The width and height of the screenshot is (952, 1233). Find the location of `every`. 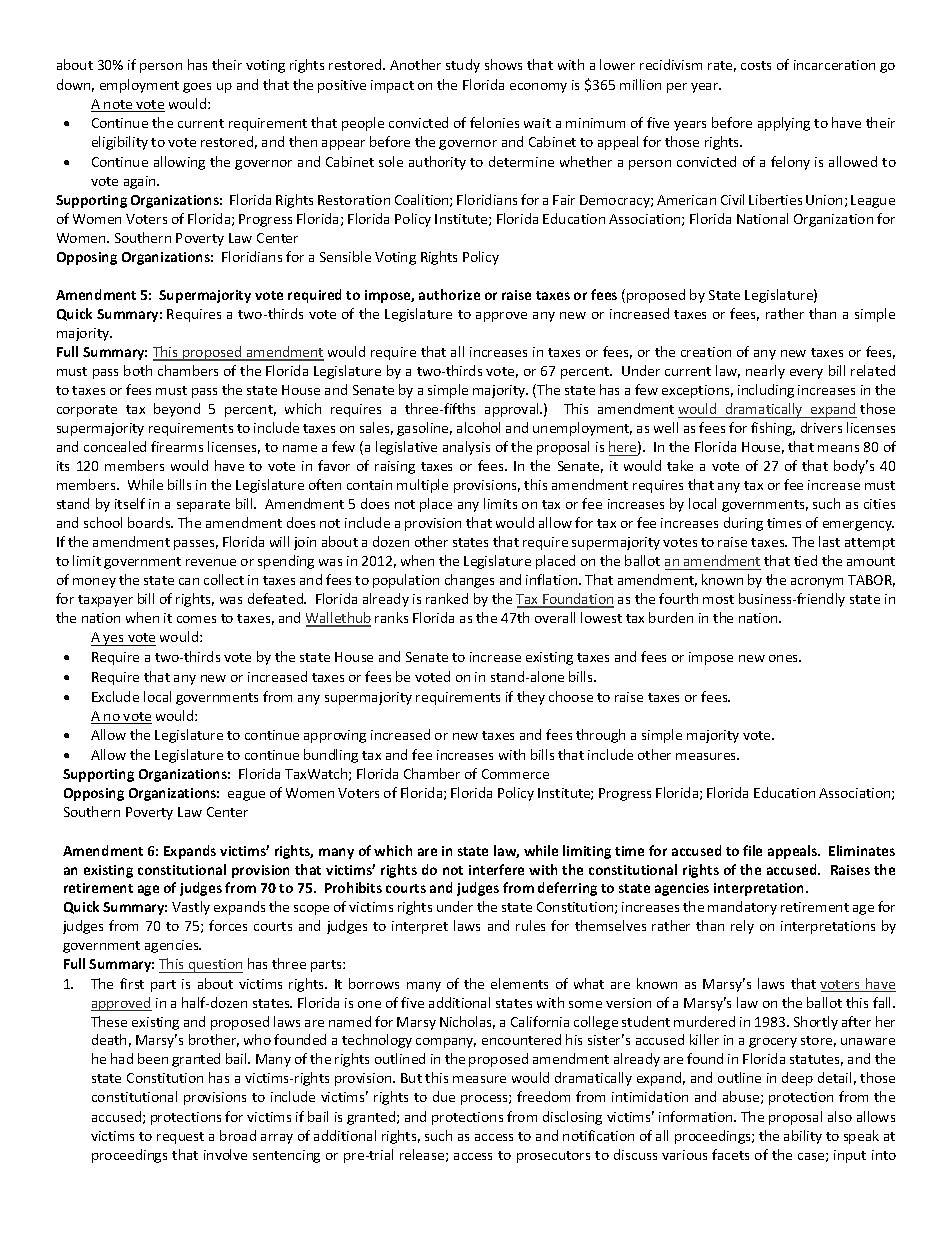

every is located at coordinates (806, 374).
